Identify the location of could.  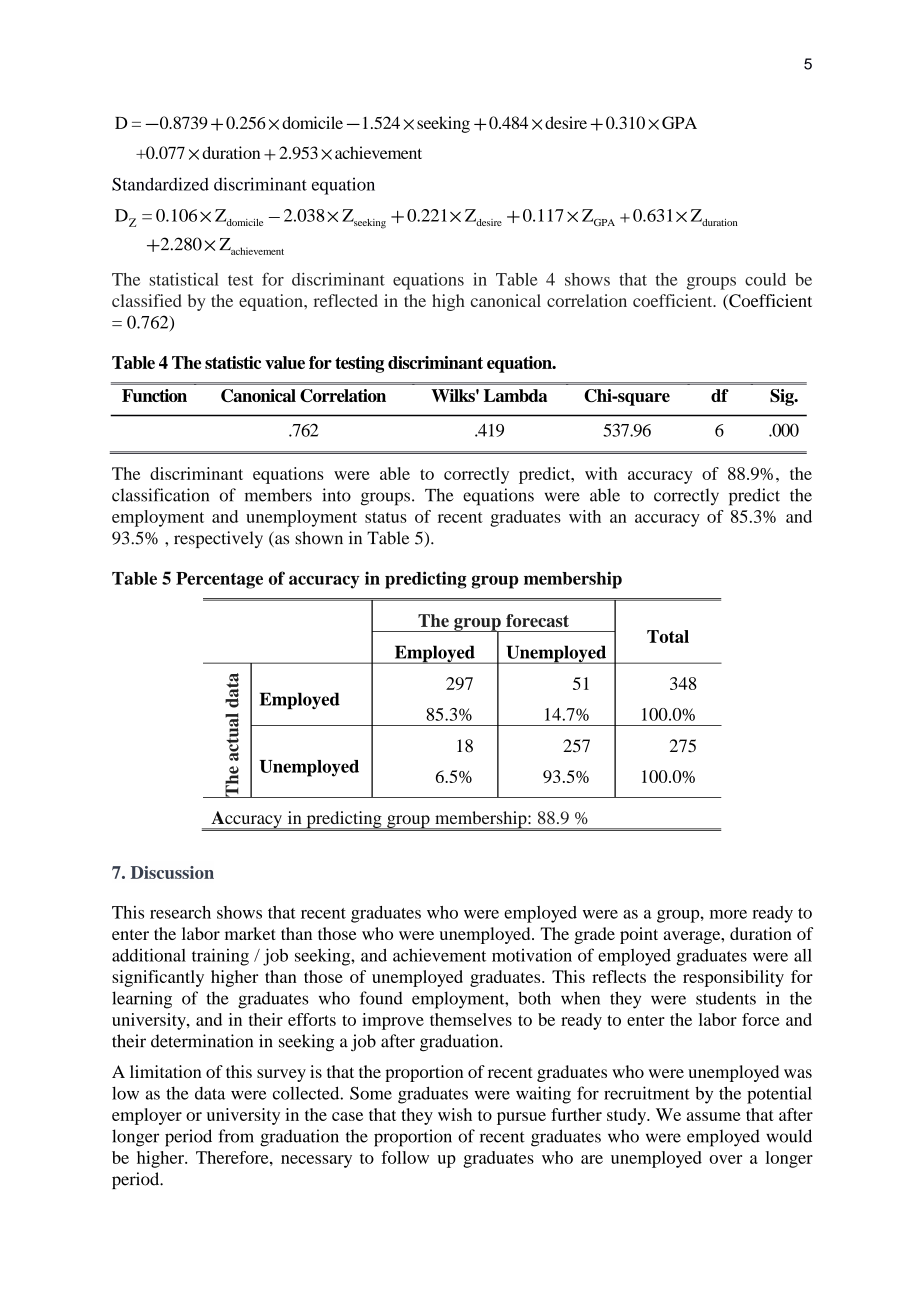
(765, 279).
